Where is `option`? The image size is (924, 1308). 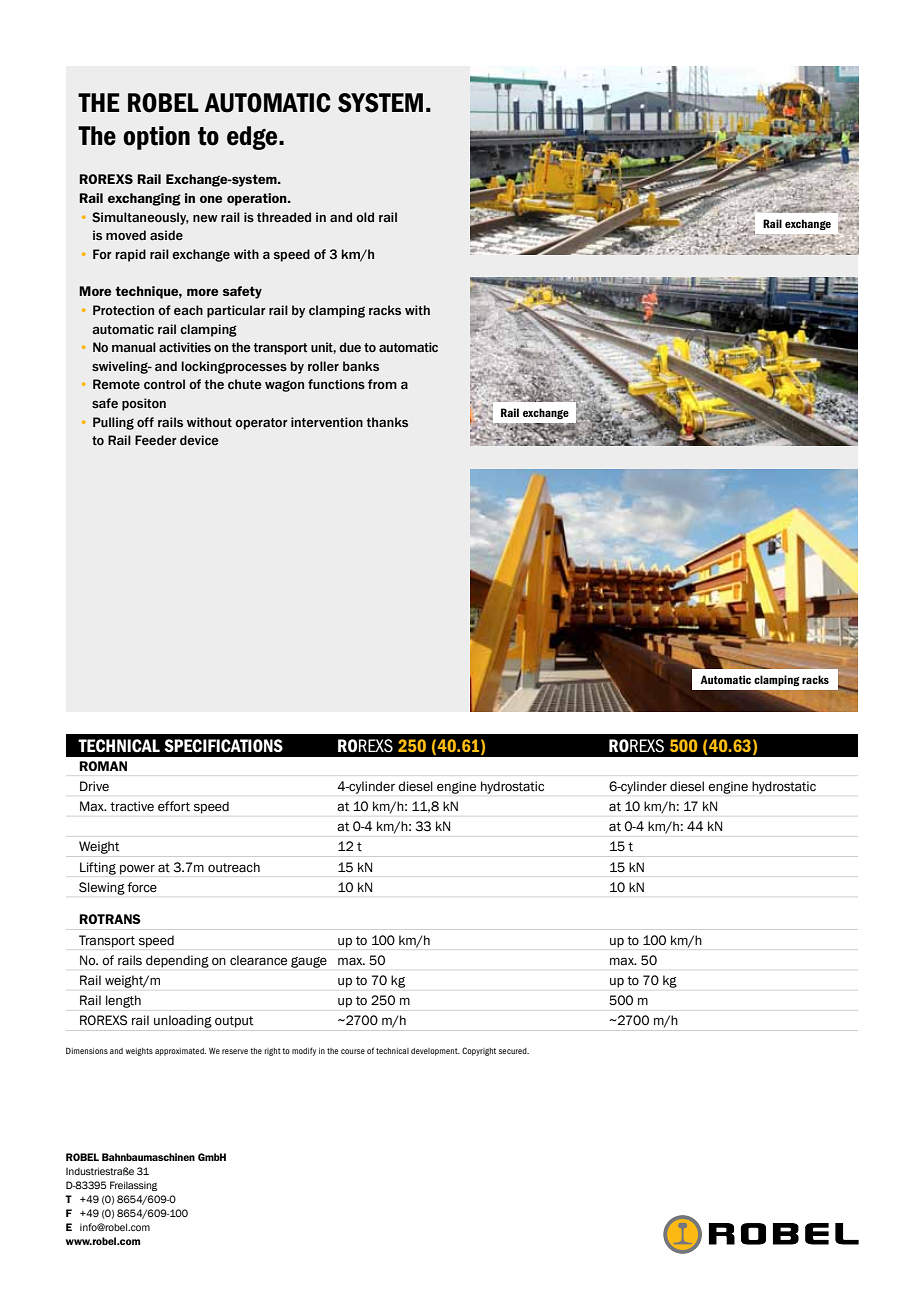 option is located at coordinates (156, 138).
